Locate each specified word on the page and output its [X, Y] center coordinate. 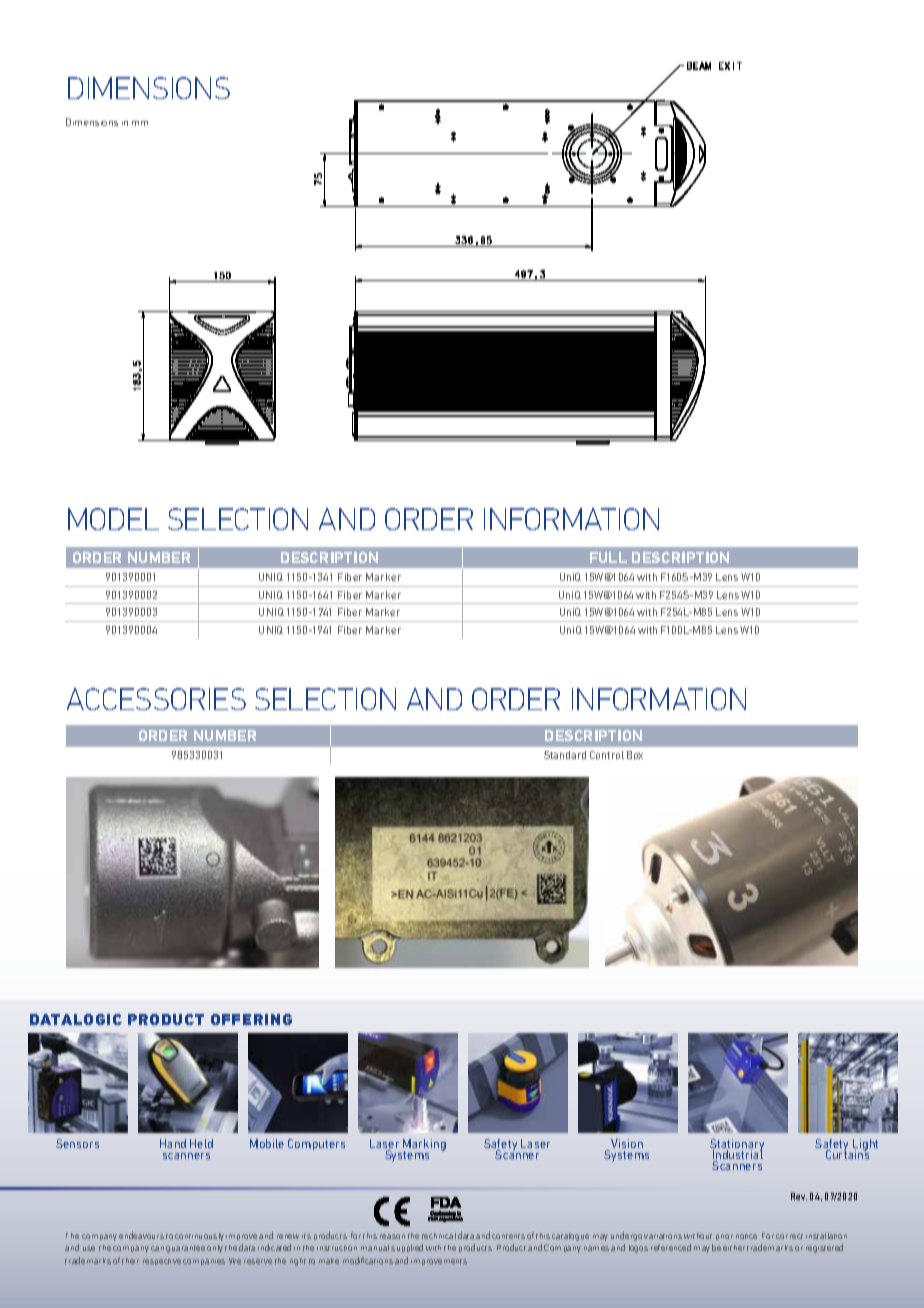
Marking [424, 1146]
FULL [608, 557]
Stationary [737, 1146]
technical [439, 1236]
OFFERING [251, 1019]
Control [607, 755]
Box [635, 755]
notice [746, 1236]
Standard [565, 755]
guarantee [185, 1249]
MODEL [113, 519]
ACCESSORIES [156, 699]
